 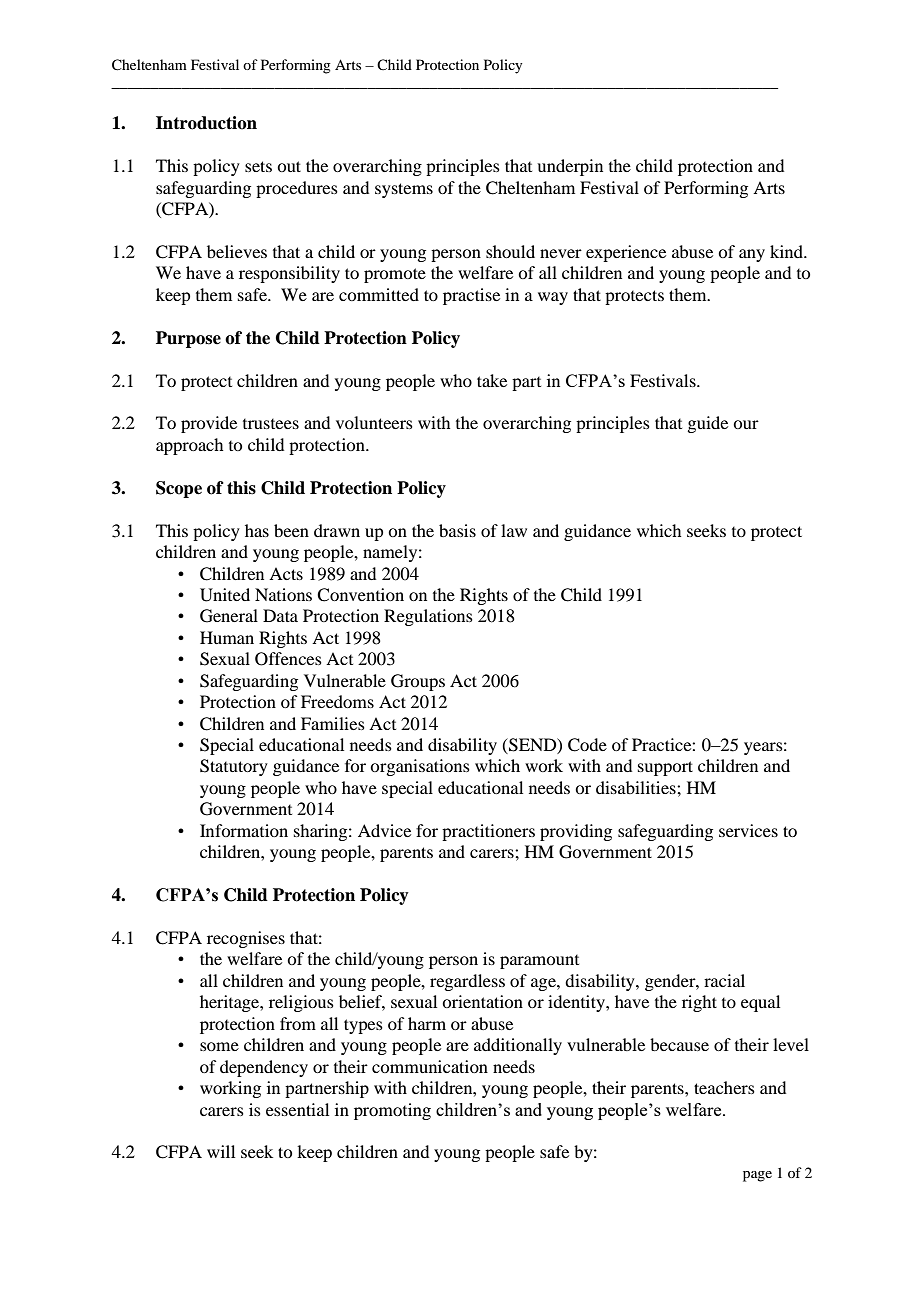 I want to click on Regulations, so click(x=428, y=617).
